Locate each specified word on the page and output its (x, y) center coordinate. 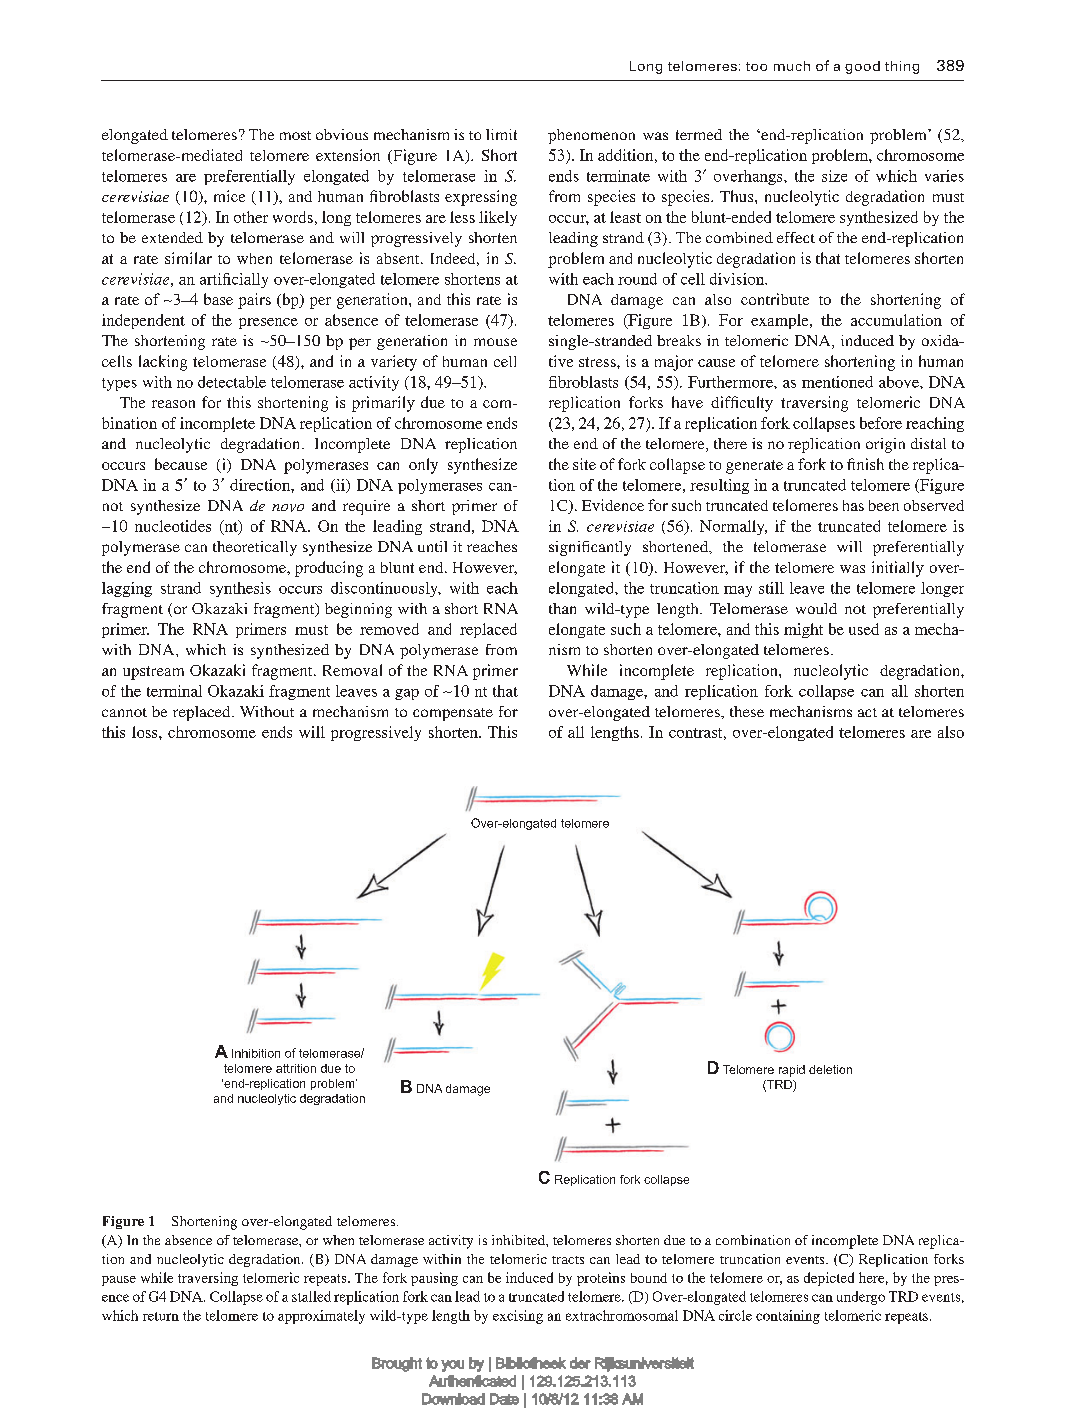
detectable (232, 382)
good (862, 67)
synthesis (240, 589)
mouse (495, 342)
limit (501, 134)
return (161, 1316)
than (562, 608)
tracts (568, 1260)
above (900, 382)
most (295, 135)
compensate (453, 714)
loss (146, 732)
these (747, 711)
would (816, 608)
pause (119, 1281)
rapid (792, 1071)
